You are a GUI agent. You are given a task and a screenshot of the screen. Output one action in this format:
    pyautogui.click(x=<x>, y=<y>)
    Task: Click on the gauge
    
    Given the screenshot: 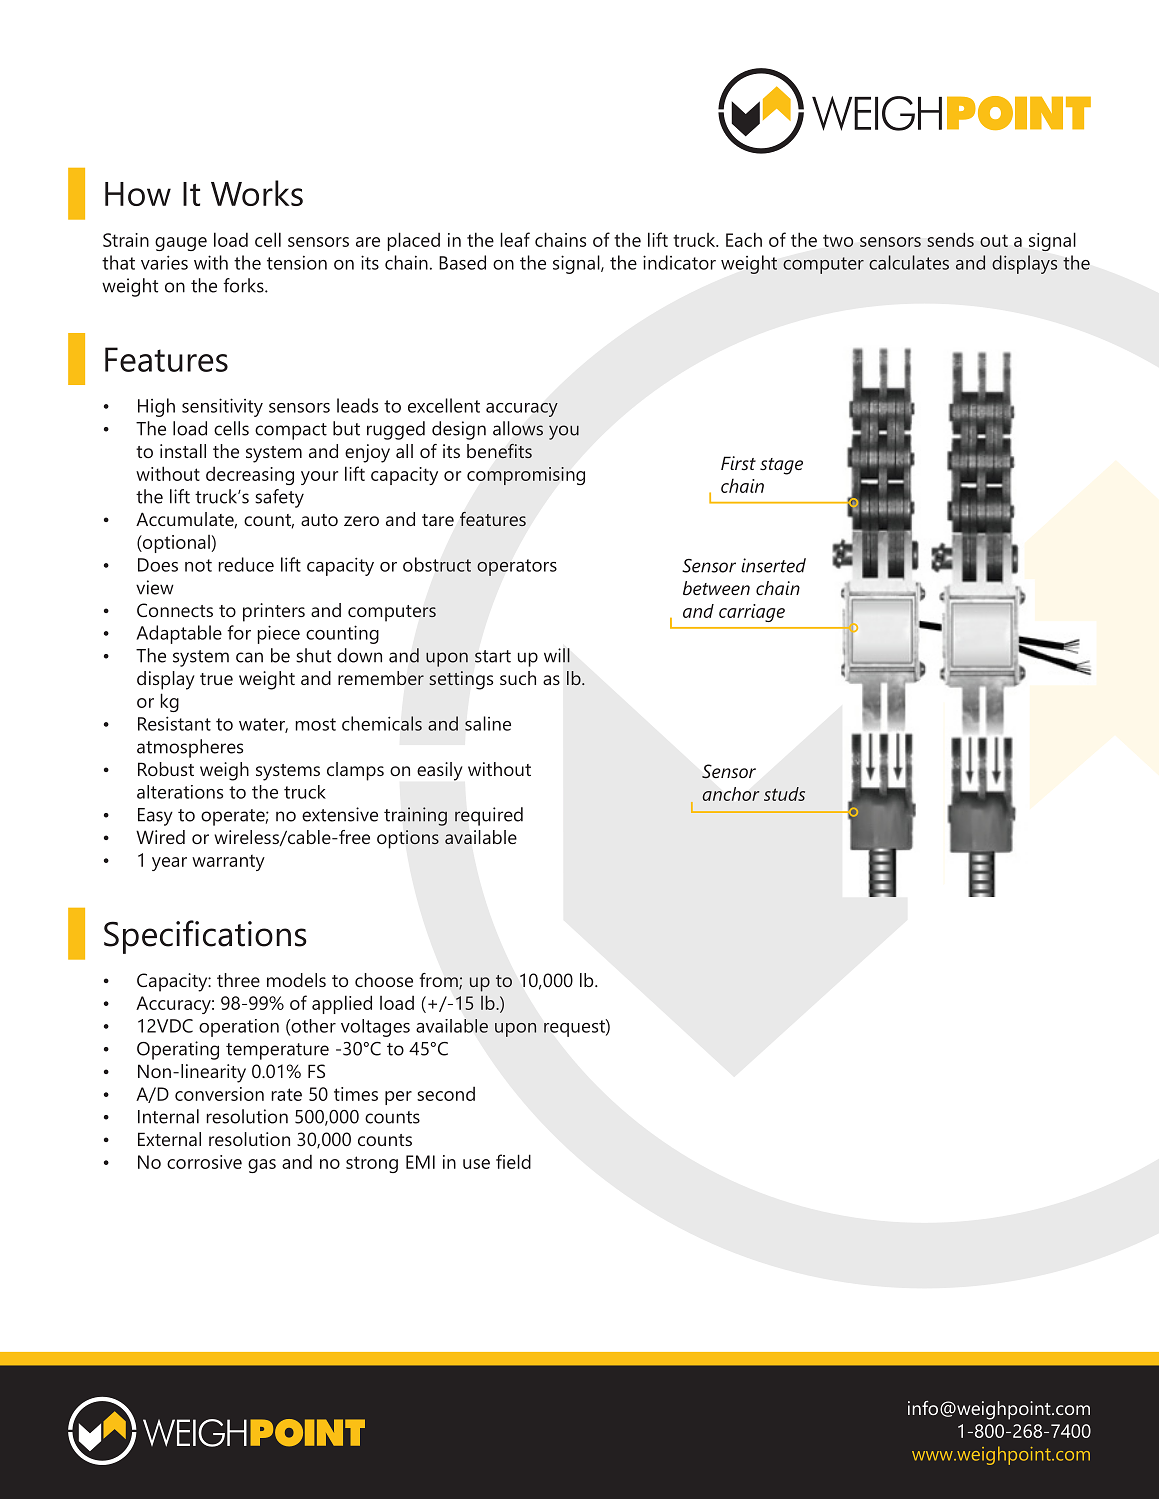 What is the action you would take?
    pyautogui.click(x=181, y=244)
